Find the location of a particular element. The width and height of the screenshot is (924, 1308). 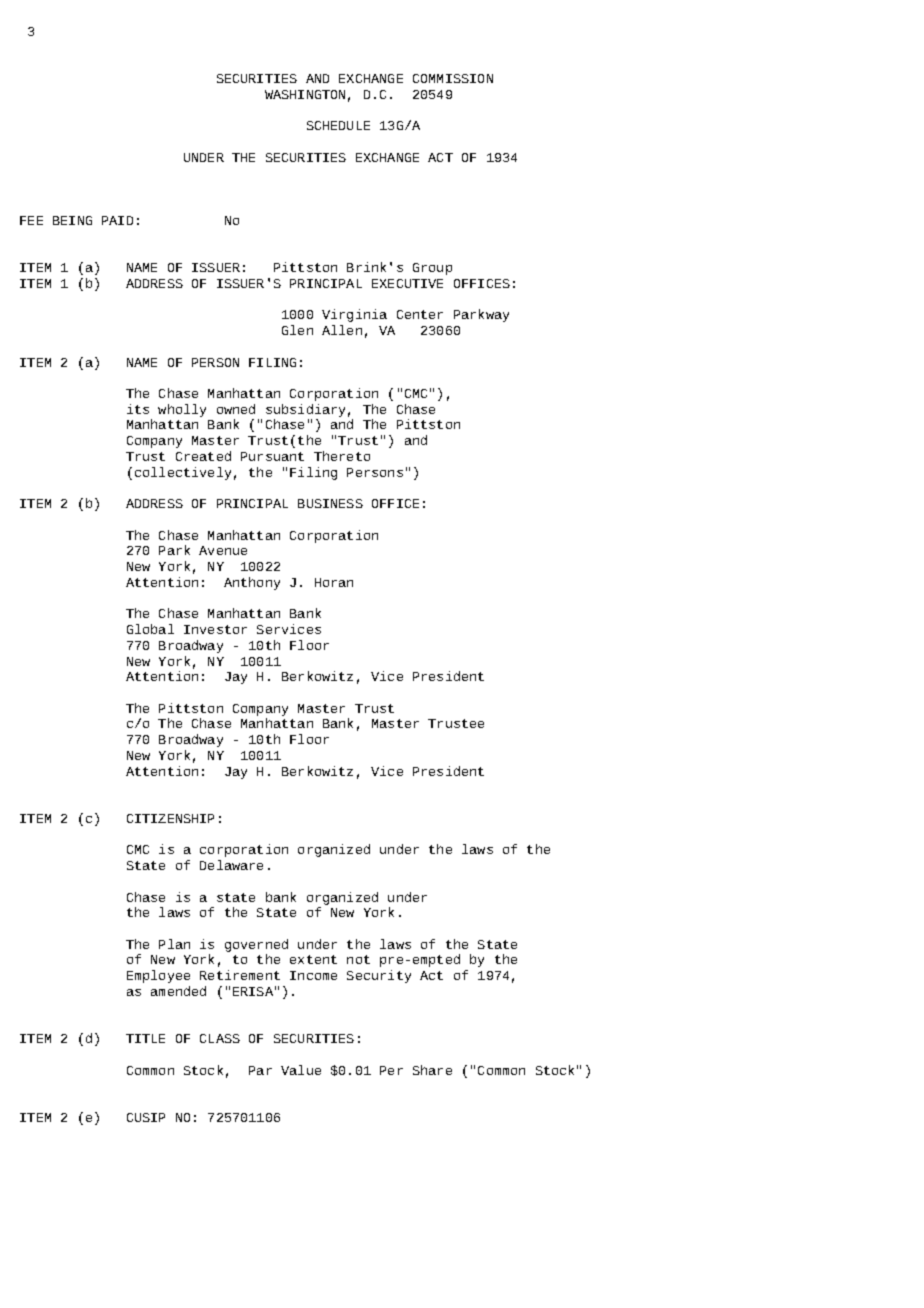

Glen is located at coordinates (297, 330).
